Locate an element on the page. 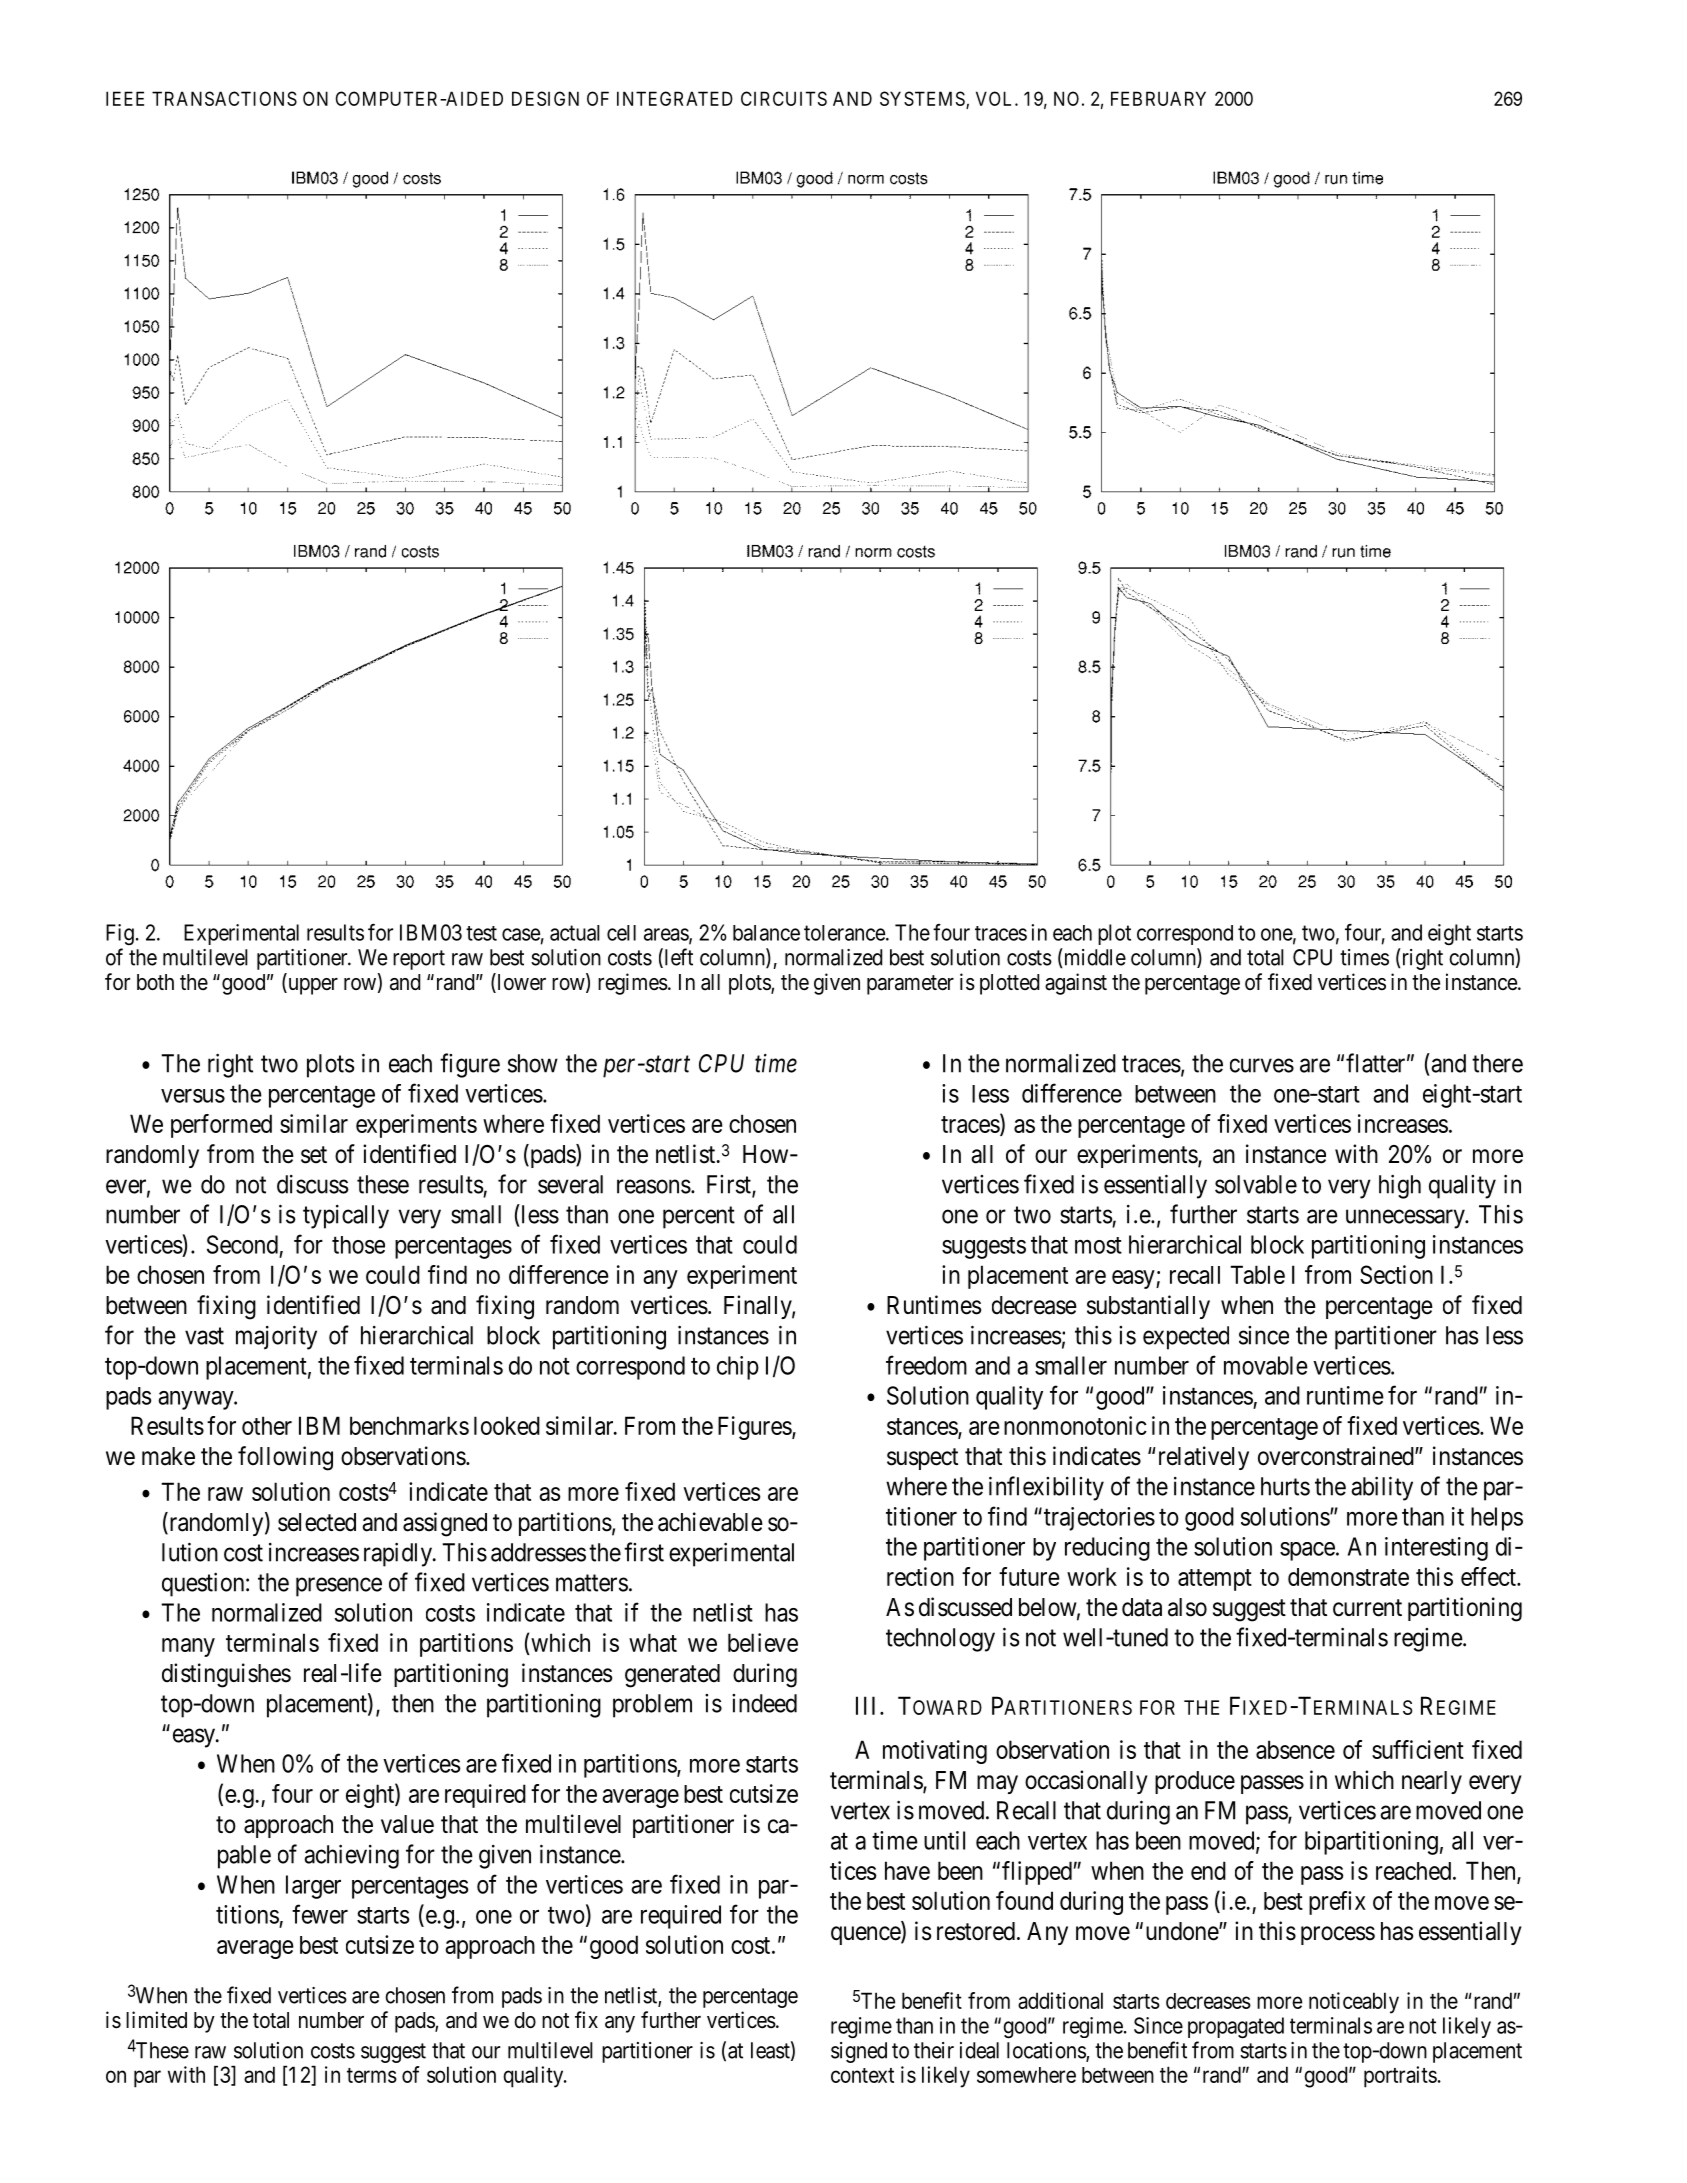 The width and height of the document is (1687, 2183). tolerance is located at coordinates (844, 933).
